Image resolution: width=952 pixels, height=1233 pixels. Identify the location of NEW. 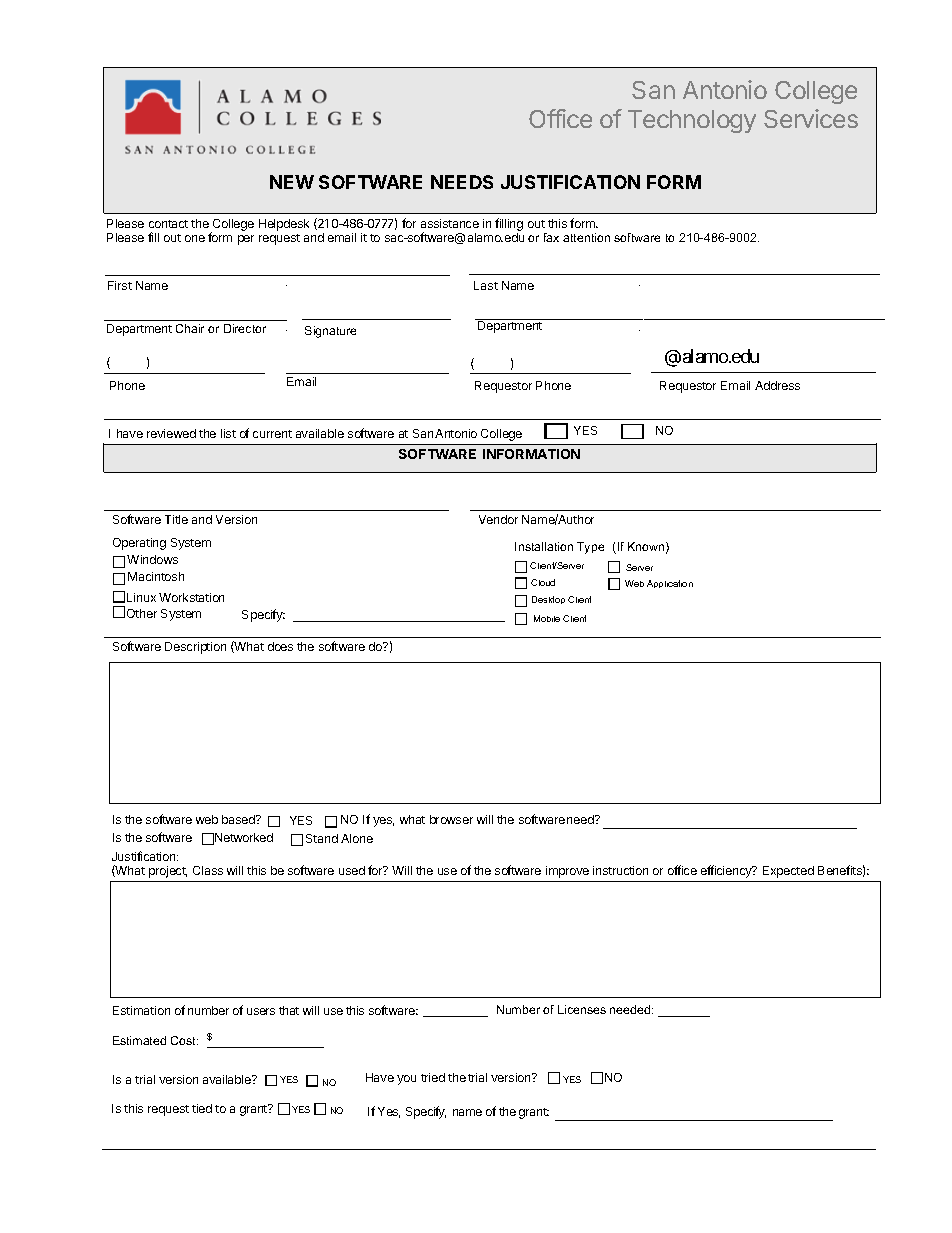
(292, 182).
